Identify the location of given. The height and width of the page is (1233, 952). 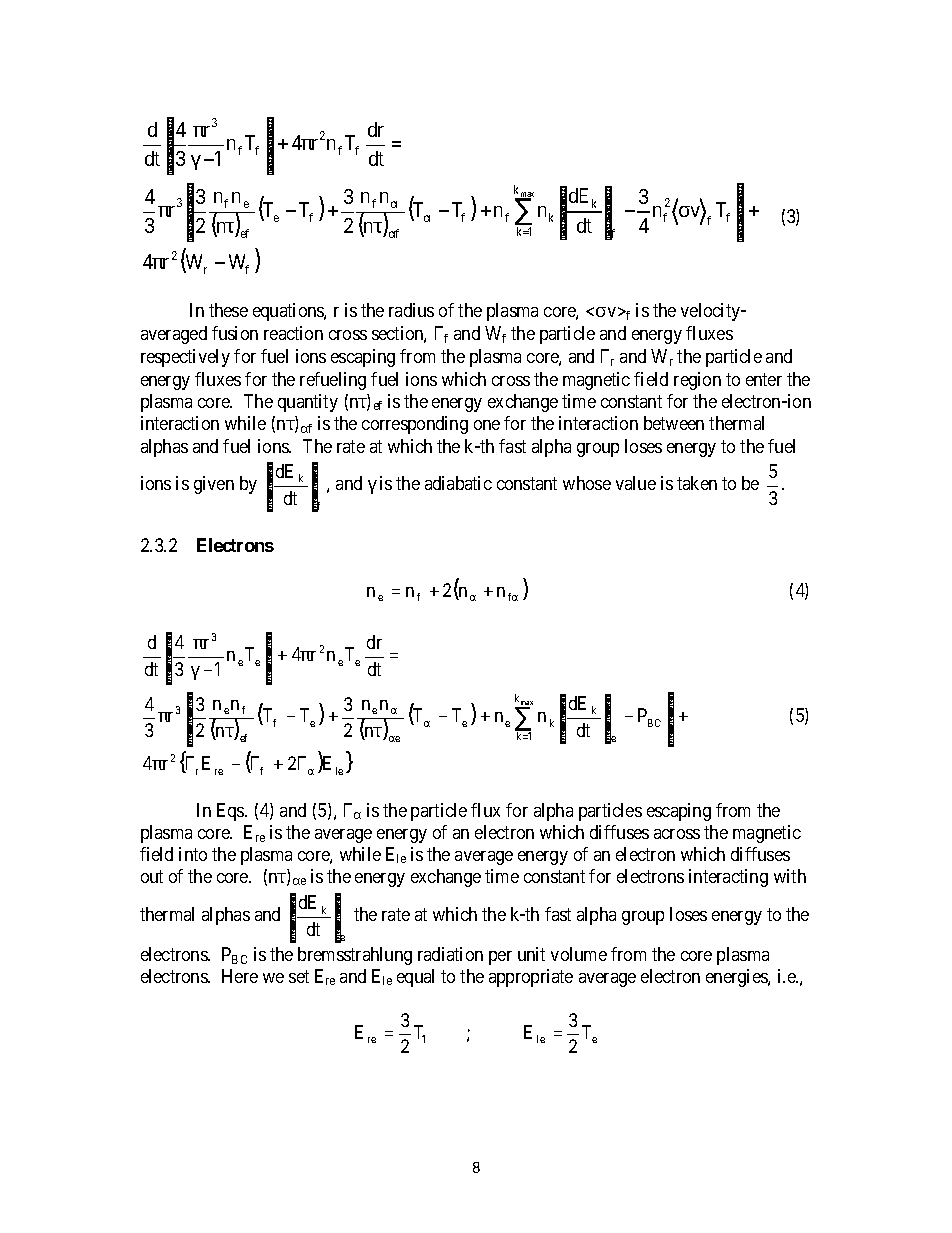
(214, 485).
